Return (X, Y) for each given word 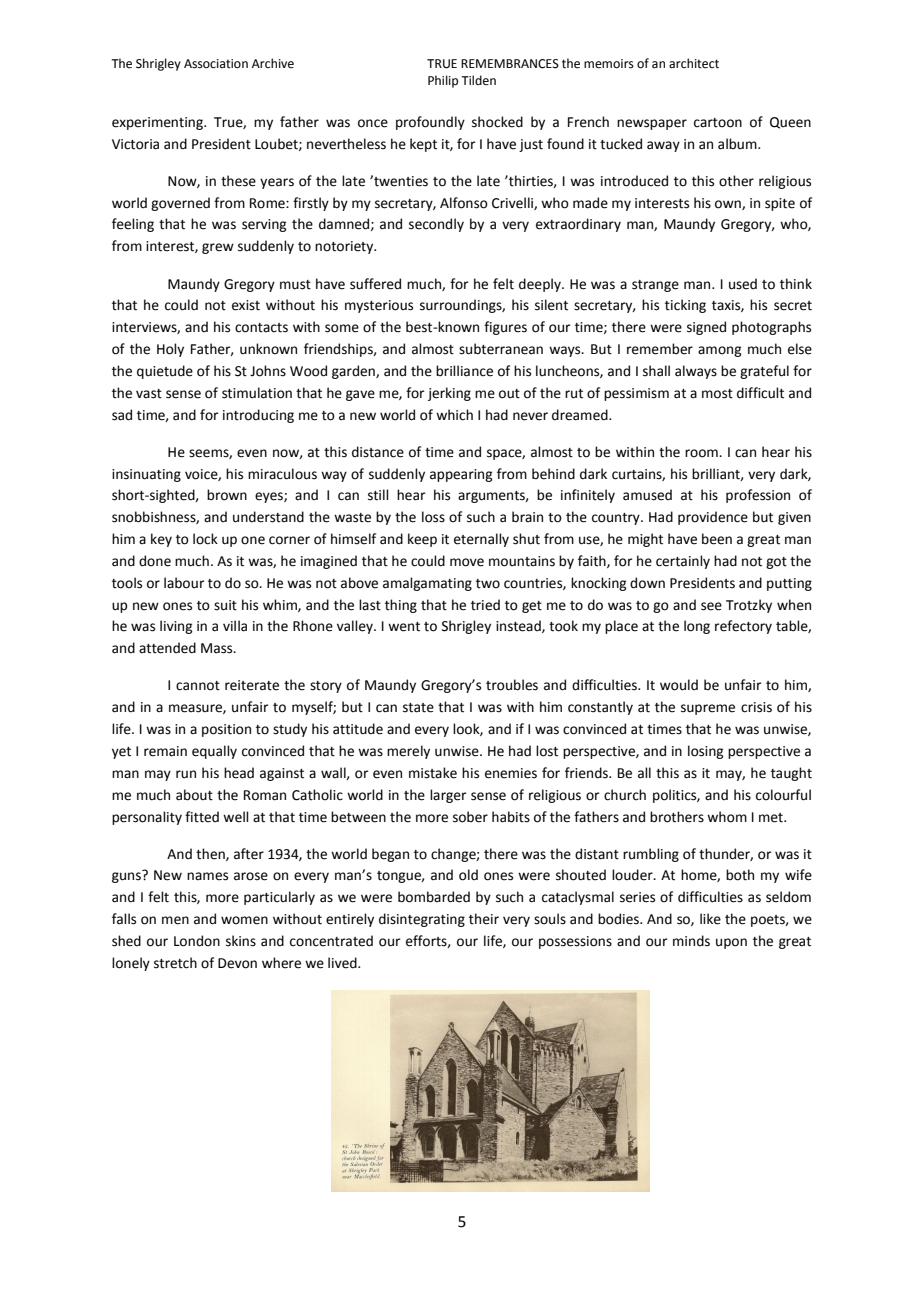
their (484, 919)
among (719, 351)
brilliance (464, 371)
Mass (218, 648)
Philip (443, 81)
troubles (512, 685)
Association (216, 64)
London (197, 941)
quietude (165, 372)
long (697, 627)
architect (694, 63)
